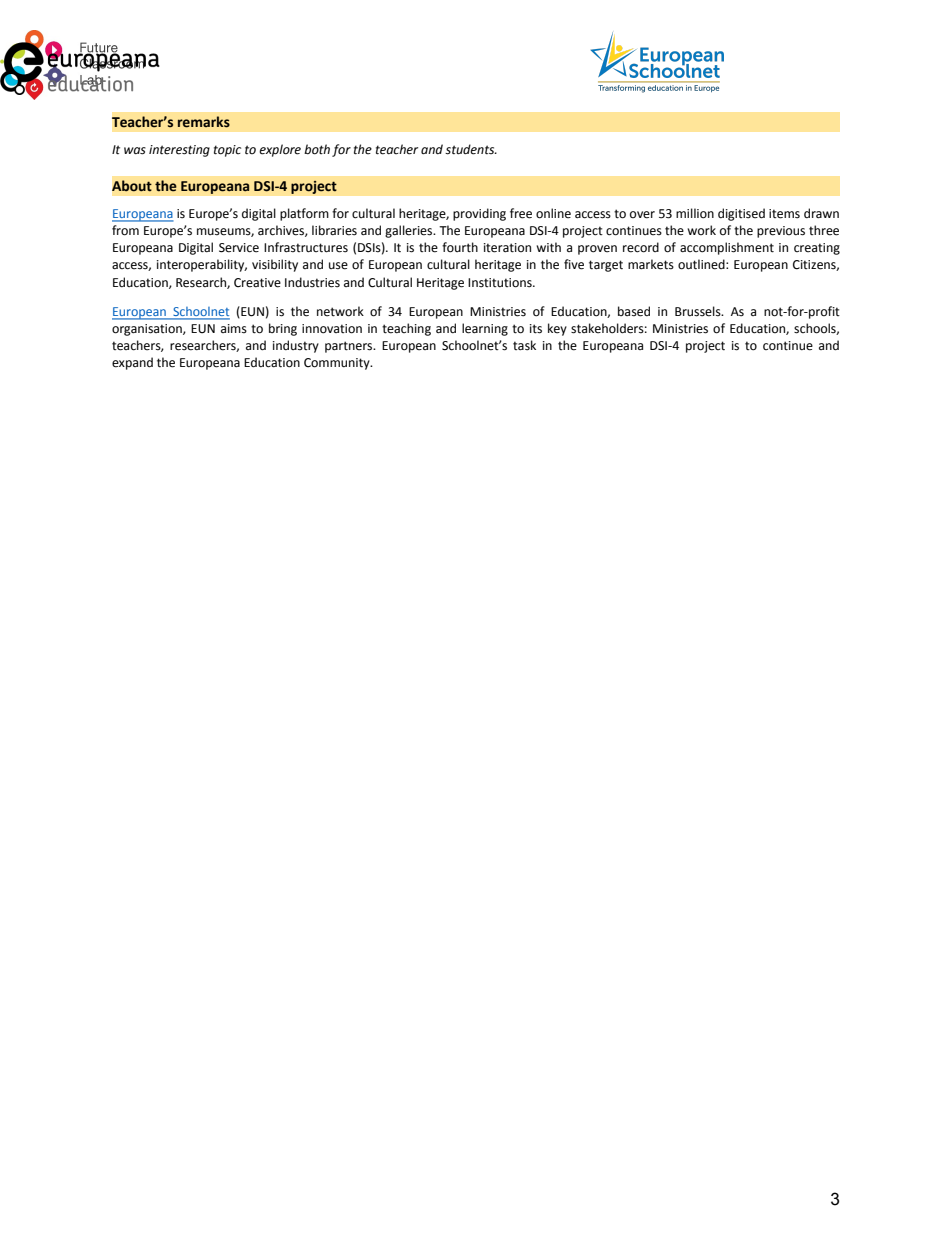 The image size is (952, 1233). I want to click on remarks, so click(204, 122).
